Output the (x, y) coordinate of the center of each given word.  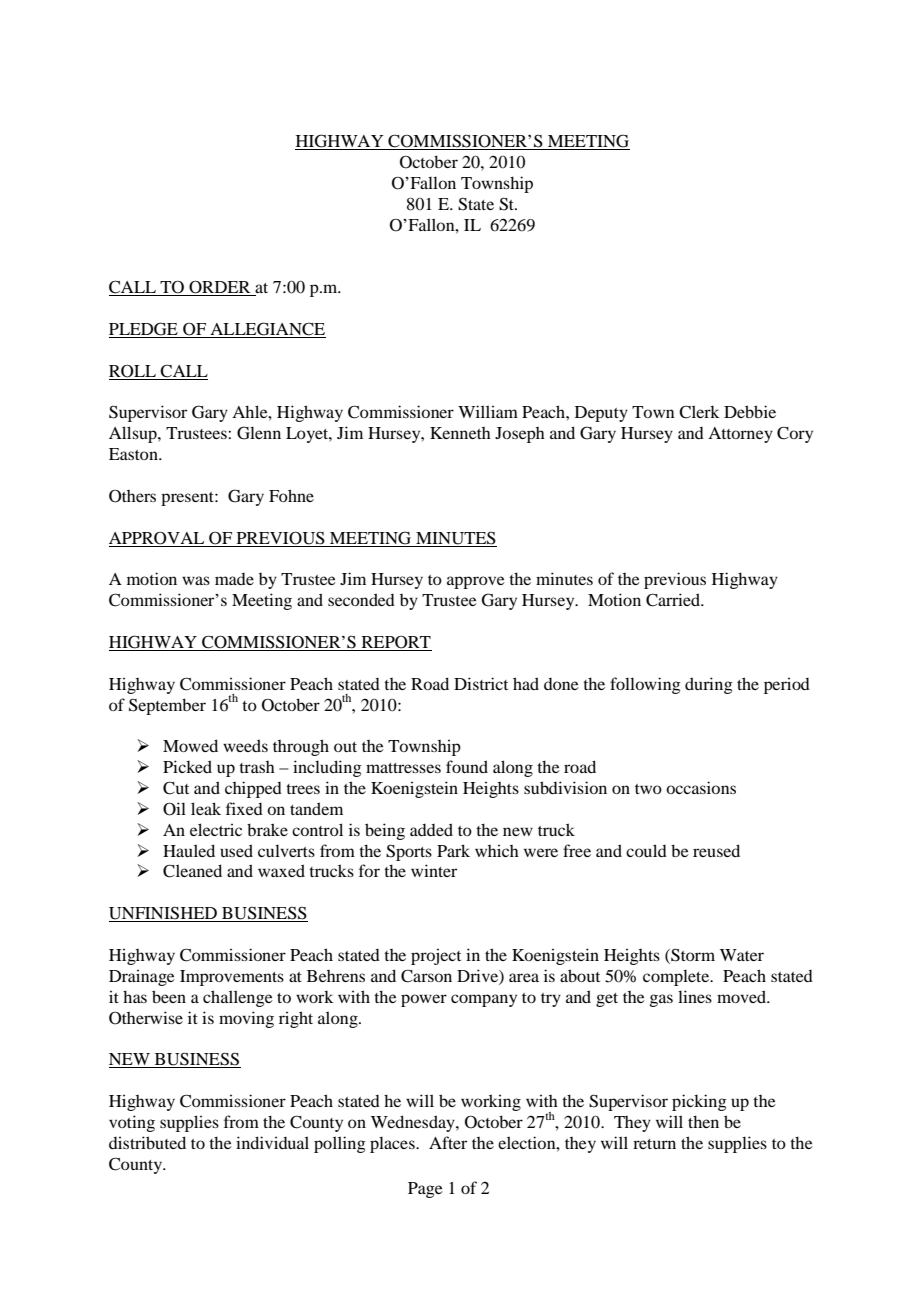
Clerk (699, 412)
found (467, 766)
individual (272, 1142)
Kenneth (460, 433)
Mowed (190, 745)
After (448, 1142)
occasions (701, 787)
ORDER (220, 288)
